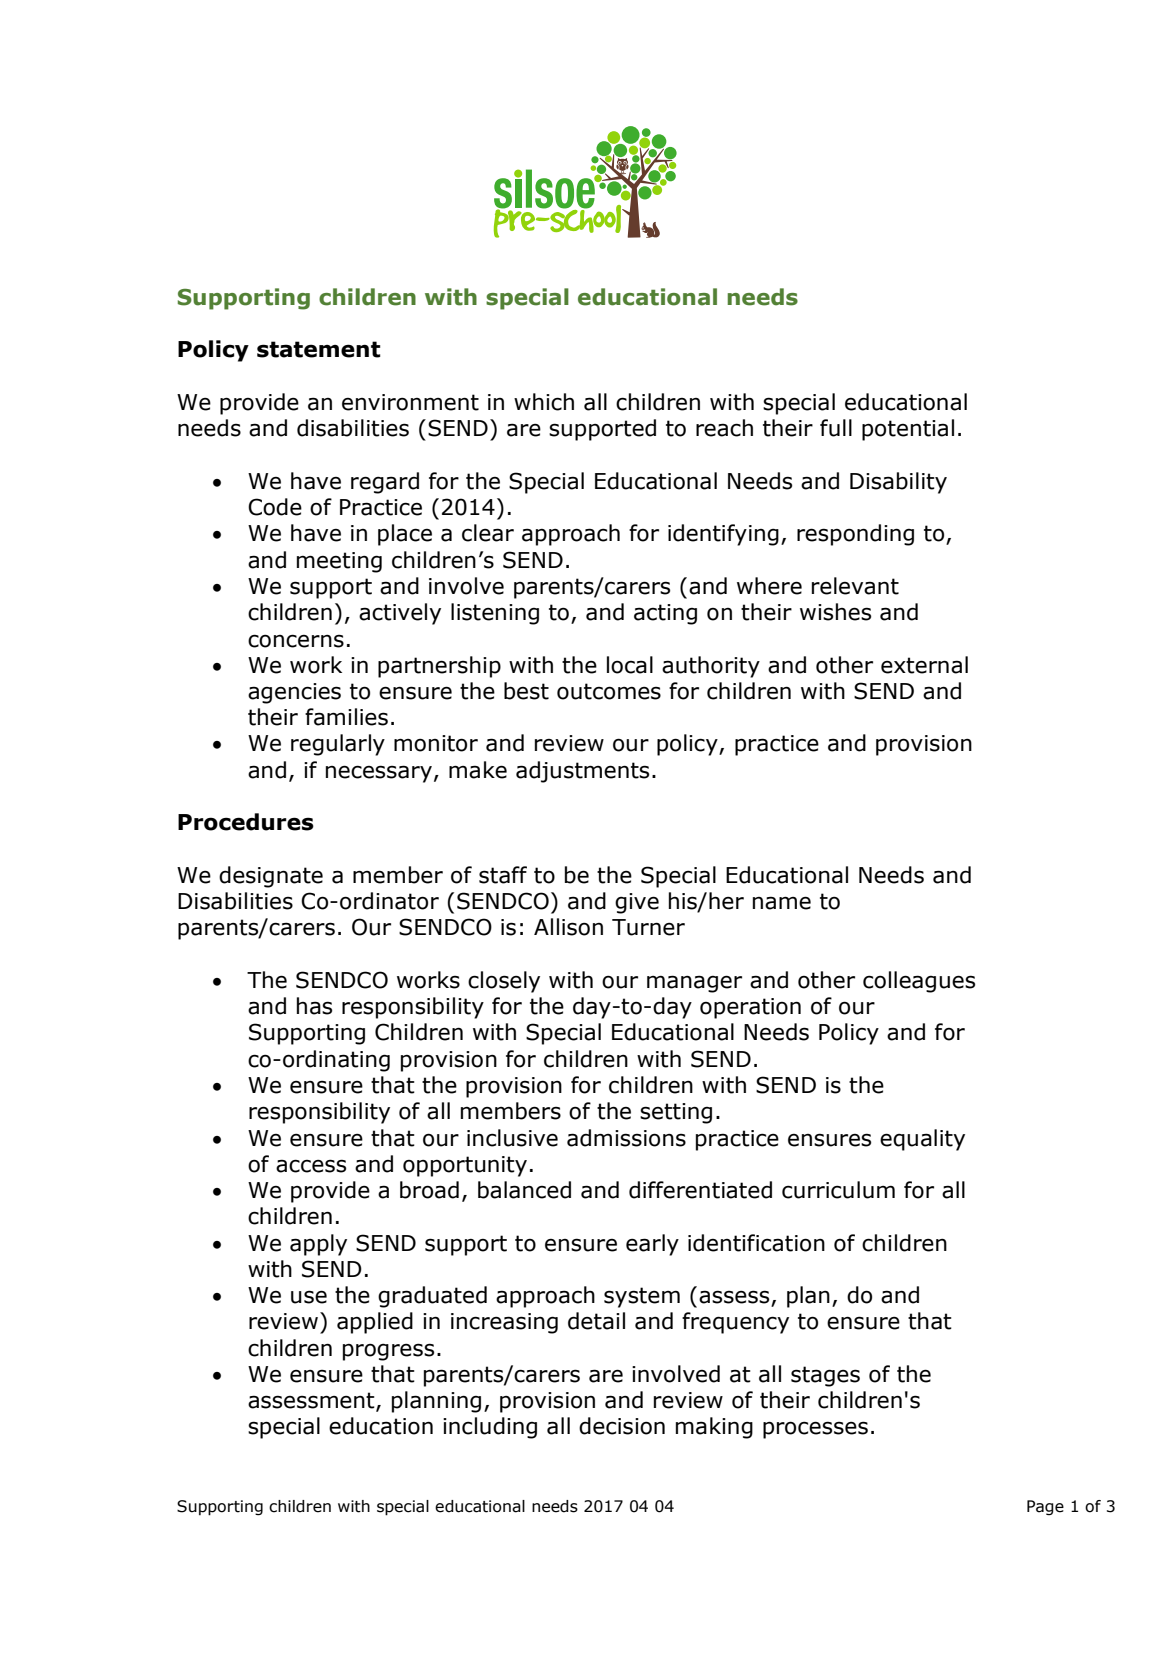 This page has height=1654, width=1170. I want to click on statement, so click(319, 349).
